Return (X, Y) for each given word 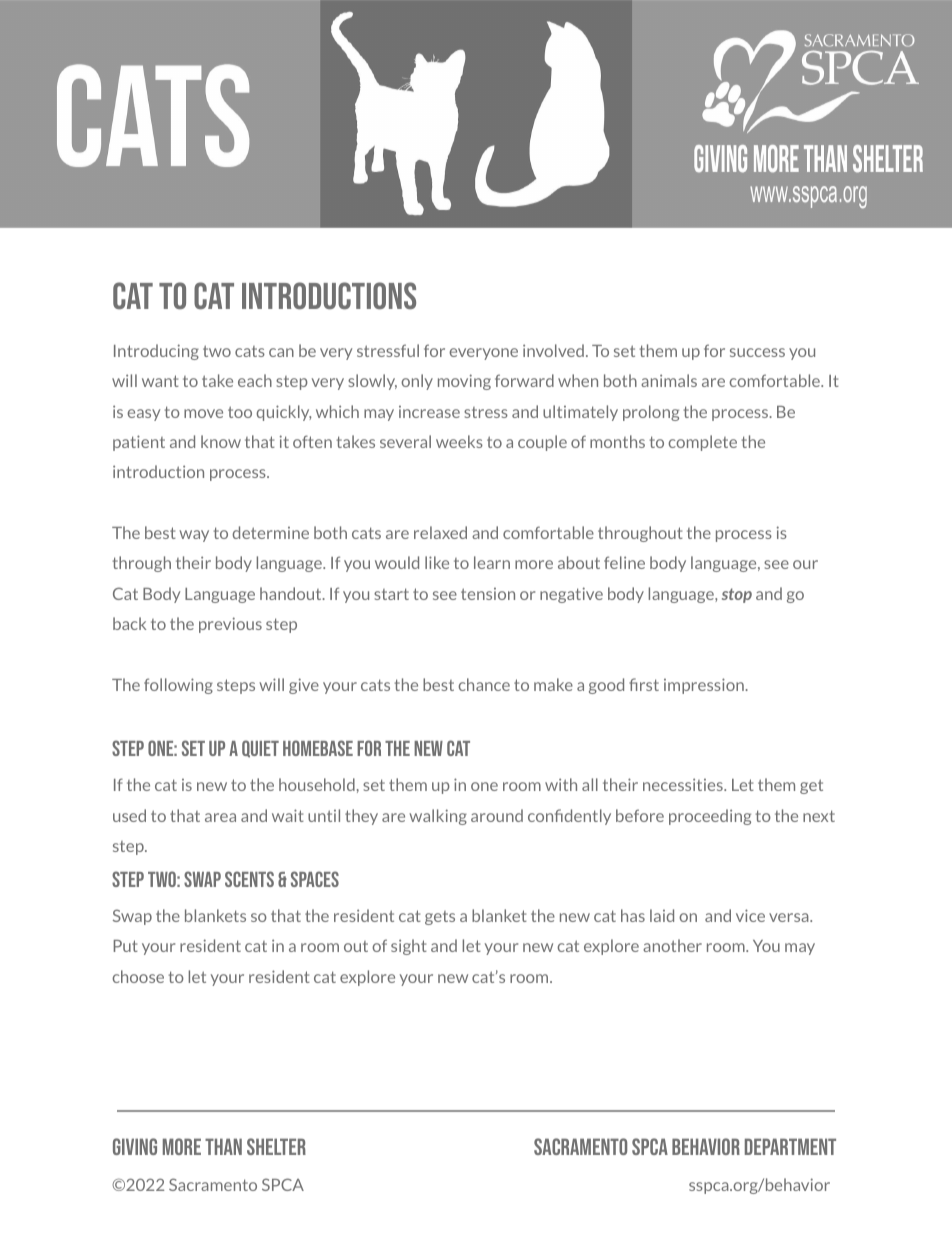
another (672, 945)
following (178, 686)
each (255, 380)
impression (705, 686)
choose (138, 976)
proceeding (710, 817)
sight (409, 947)
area (220, 817)
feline (624, 562)
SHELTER (276, 1146)
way (194, 536)
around (497, 815)
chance (484, 684)
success (757, 352)
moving (464, 382)
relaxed (440, 532)
